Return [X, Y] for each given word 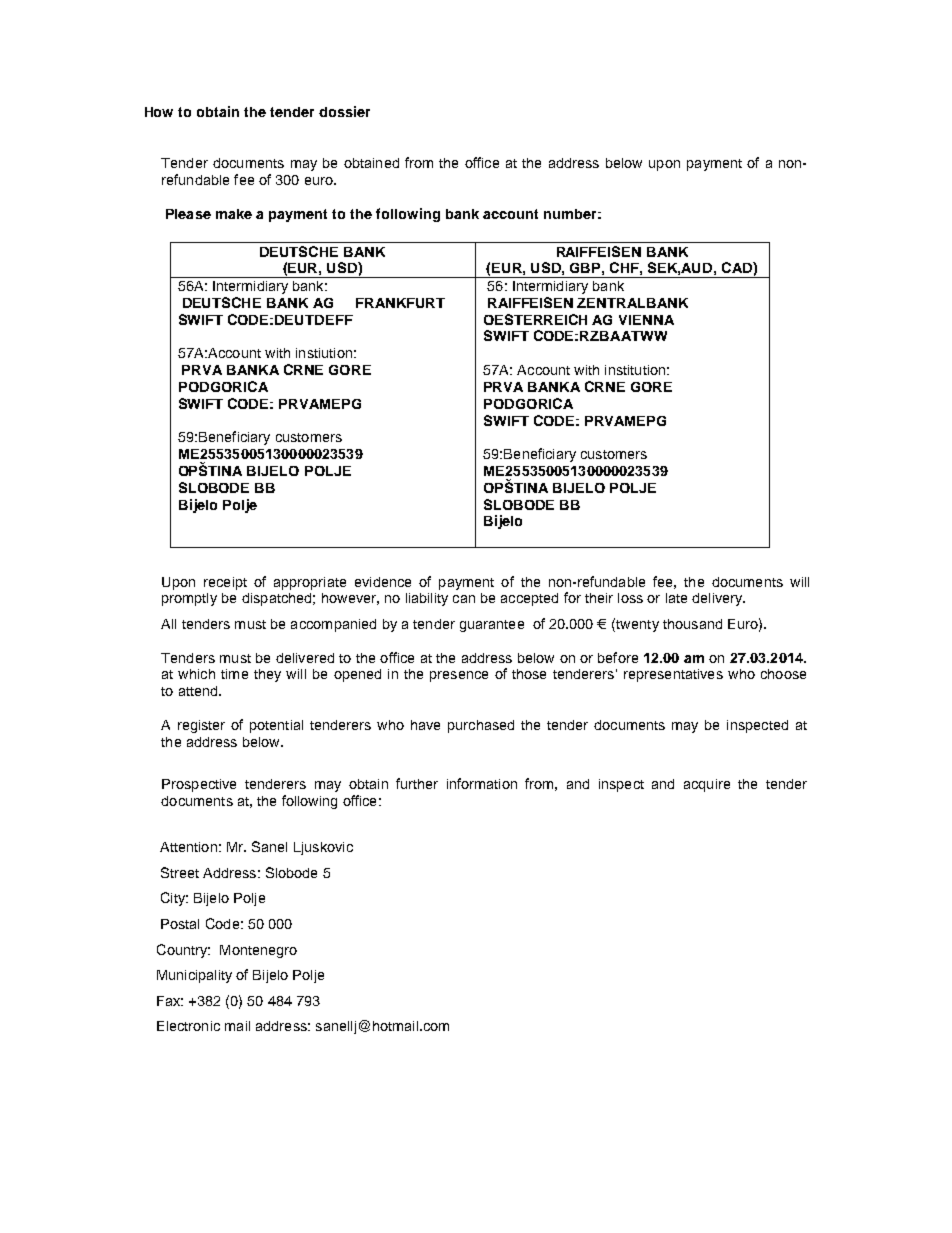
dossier [344, 111]
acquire [707, 785]
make [234, 214]
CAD [738, 267]
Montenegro [258, 951]
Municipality [194, 976]
